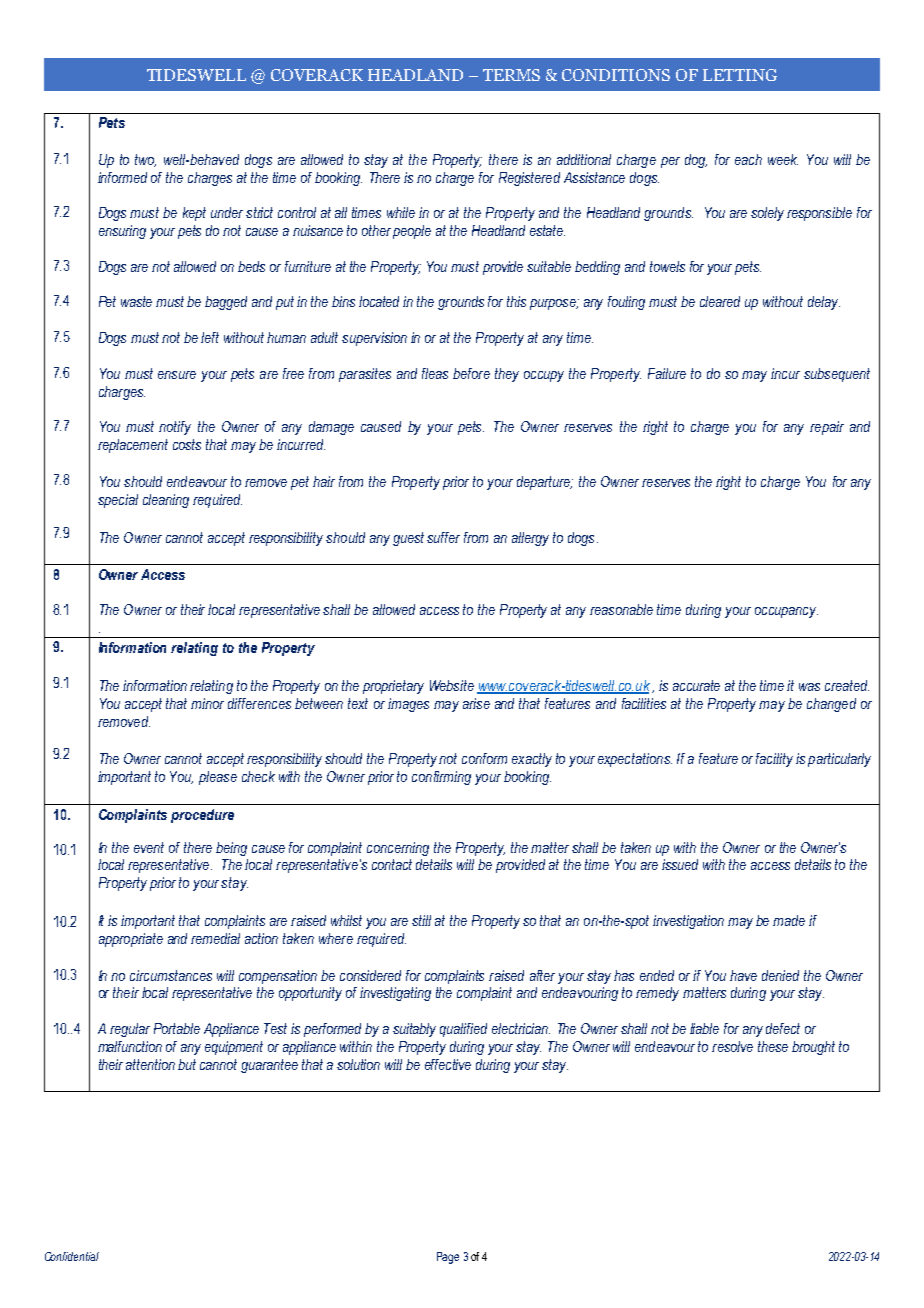  What do you see at coordinates (696, 685) in the screenshot?
I see `accurate` at bounding box center [696, 685].
